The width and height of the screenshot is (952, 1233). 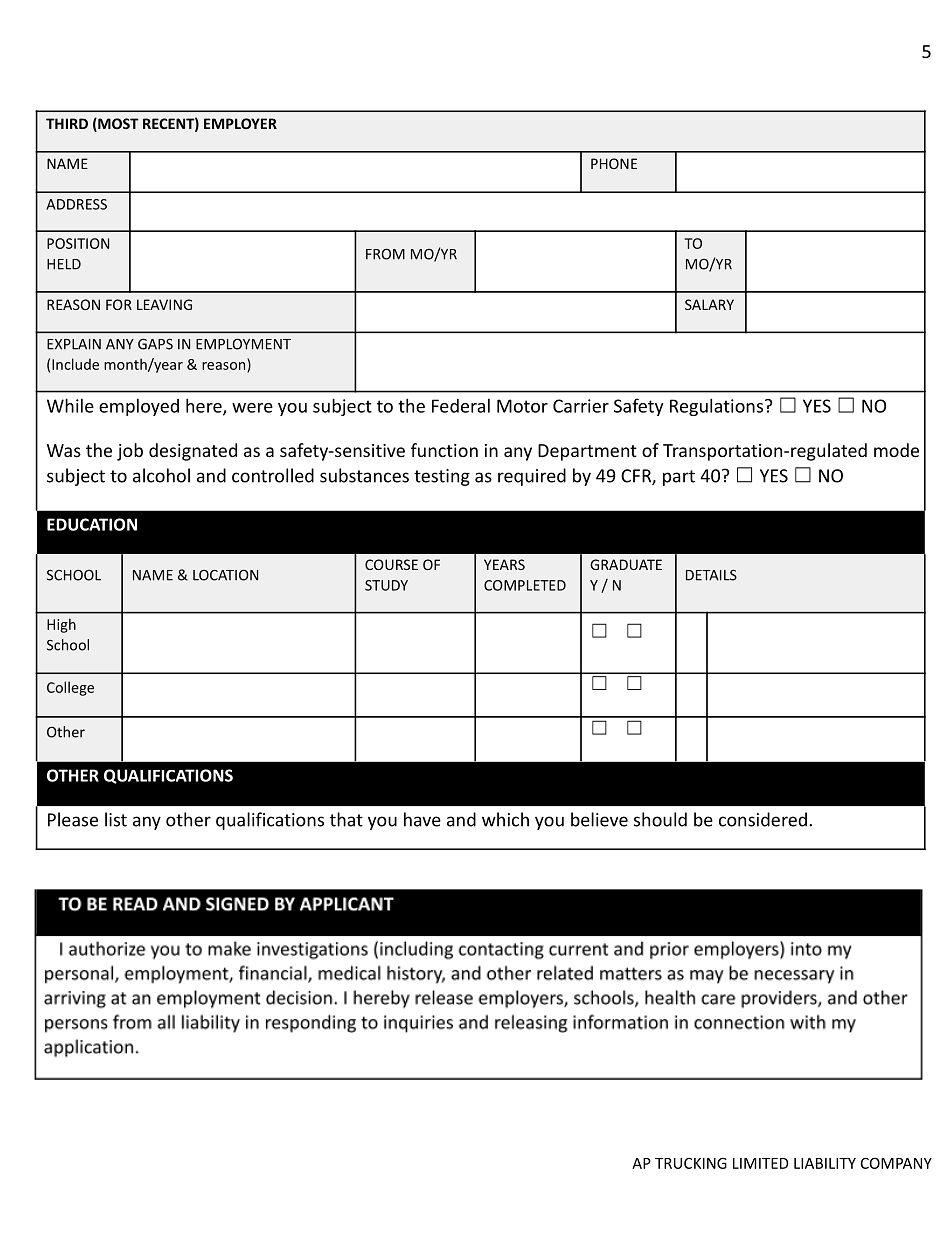 What do you see at coordinates (825, 1163) in the screenshot?
I see `LIABILITY` at bounding box center [825, 1163].
